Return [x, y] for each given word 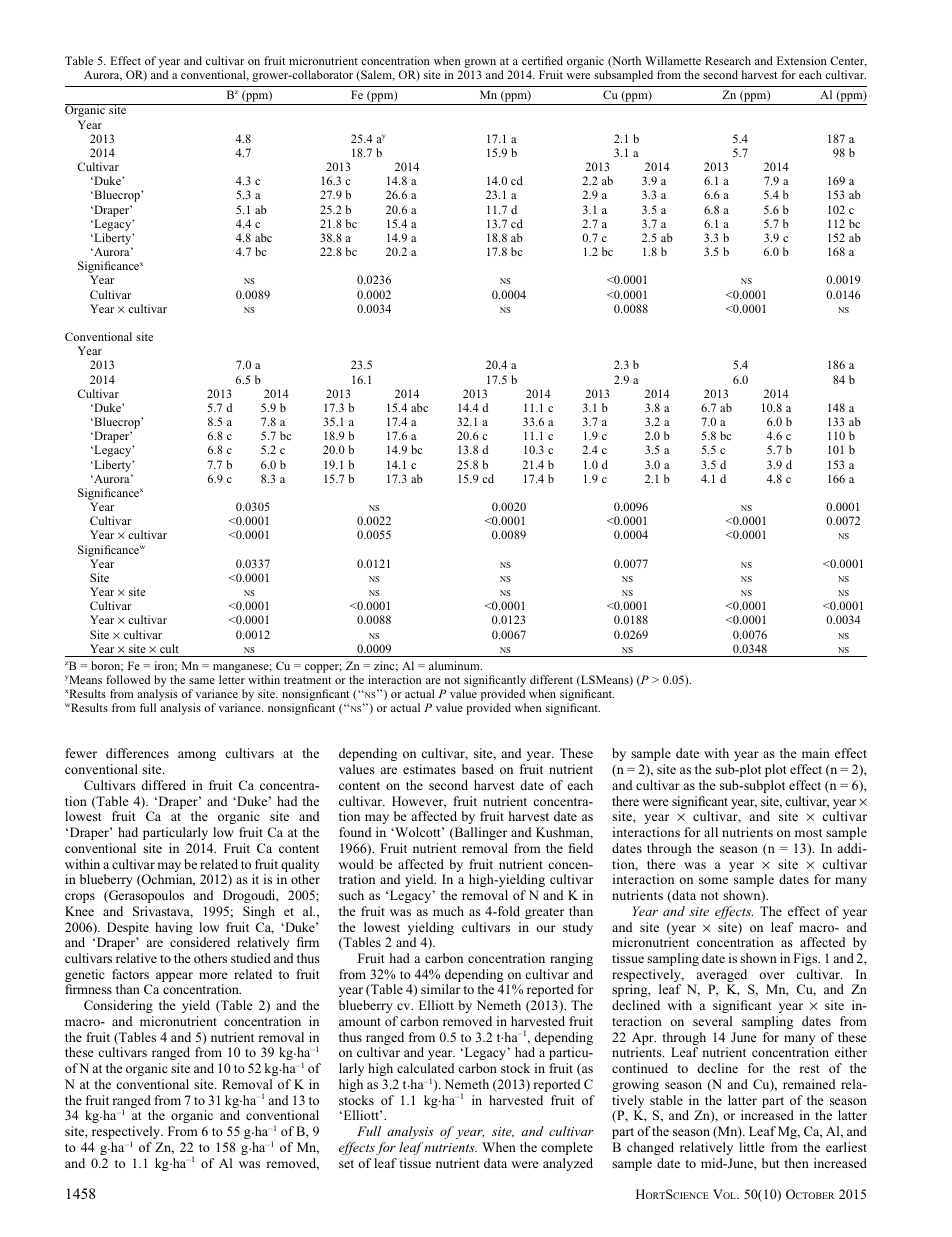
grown [480, 63]
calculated [426, 1068]
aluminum [455, 665]
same [202, 681]
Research [728, 60]
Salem [377, 76]
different [551, 679]
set [346, 1164]
